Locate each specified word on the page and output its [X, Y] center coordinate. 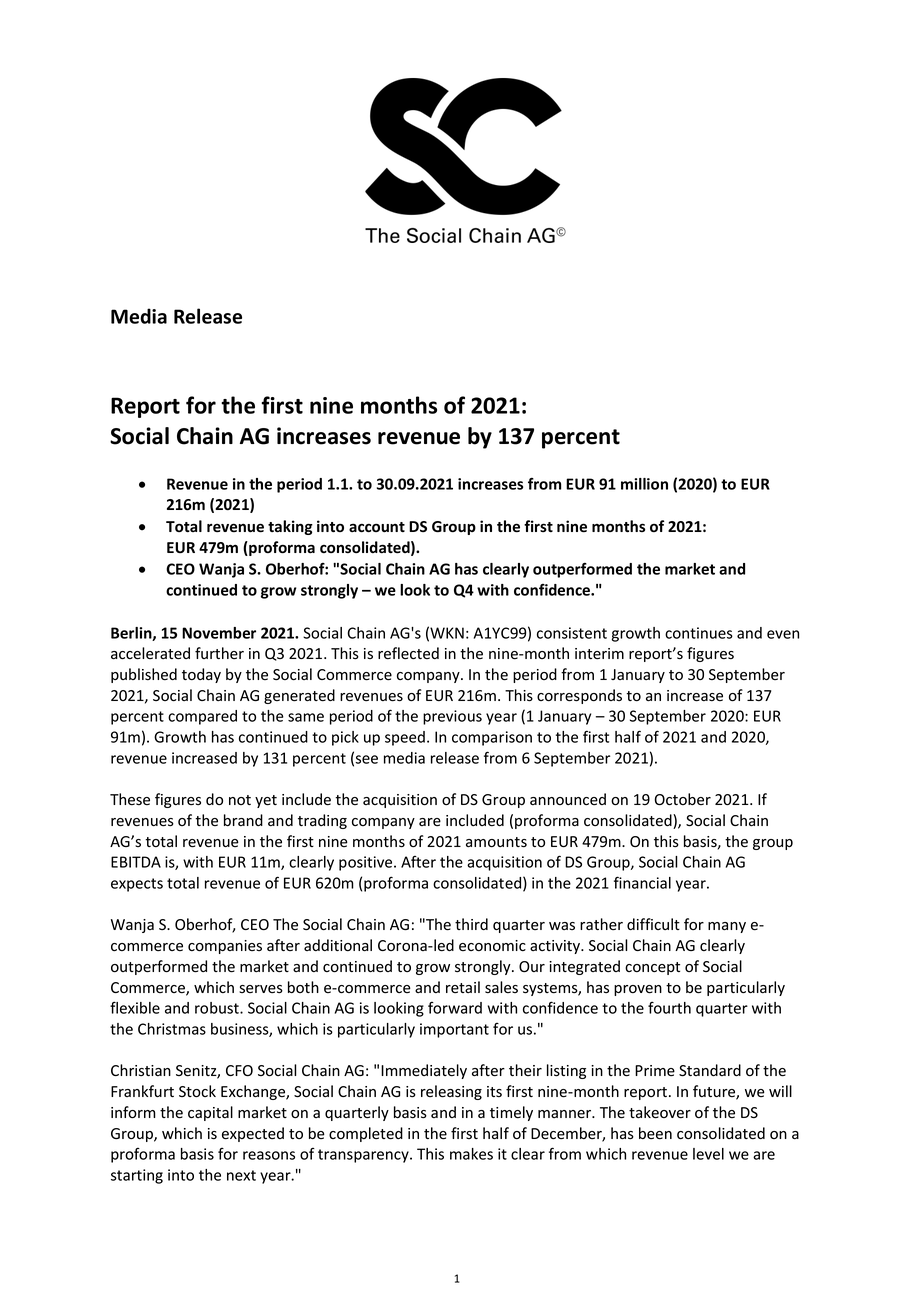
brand [243, 820]
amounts [496, 842]
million [644, 484]
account [377, 527]
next [241, 1175]
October [682, 799]
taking [290, 527]
